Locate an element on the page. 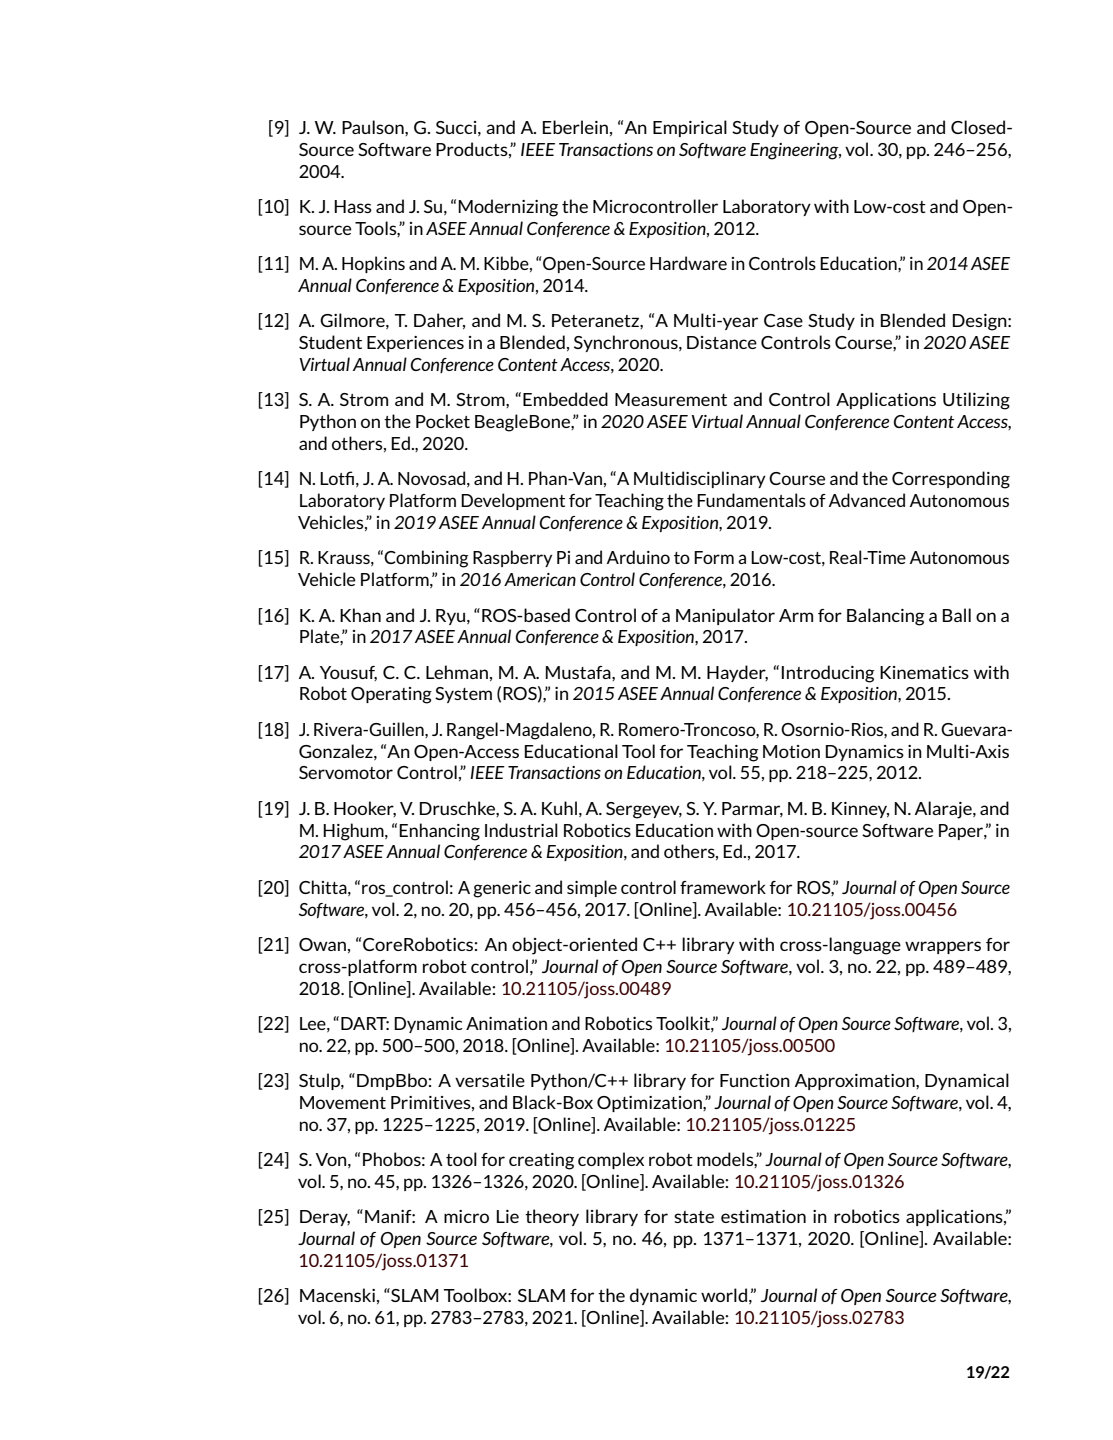 The height and width of the image is (1440, 1113). Case is located at coordinates (783, 320).
